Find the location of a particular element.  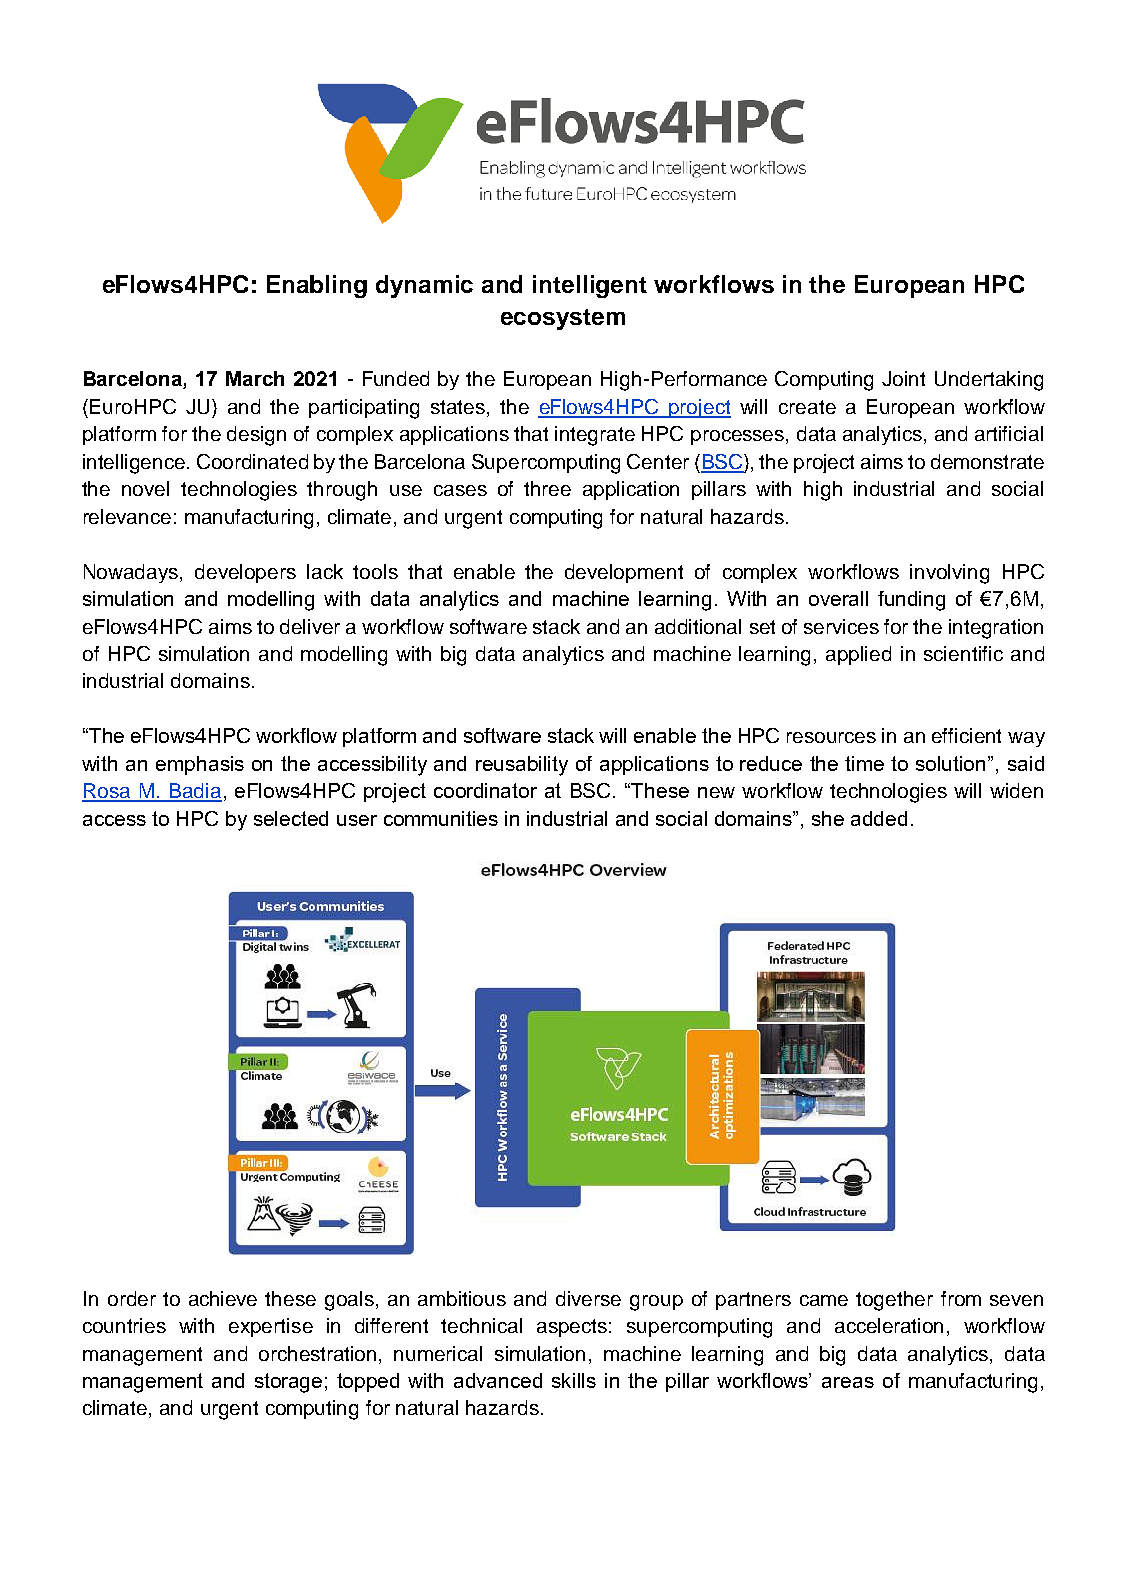

additional is located at coordinates (698, 626).
